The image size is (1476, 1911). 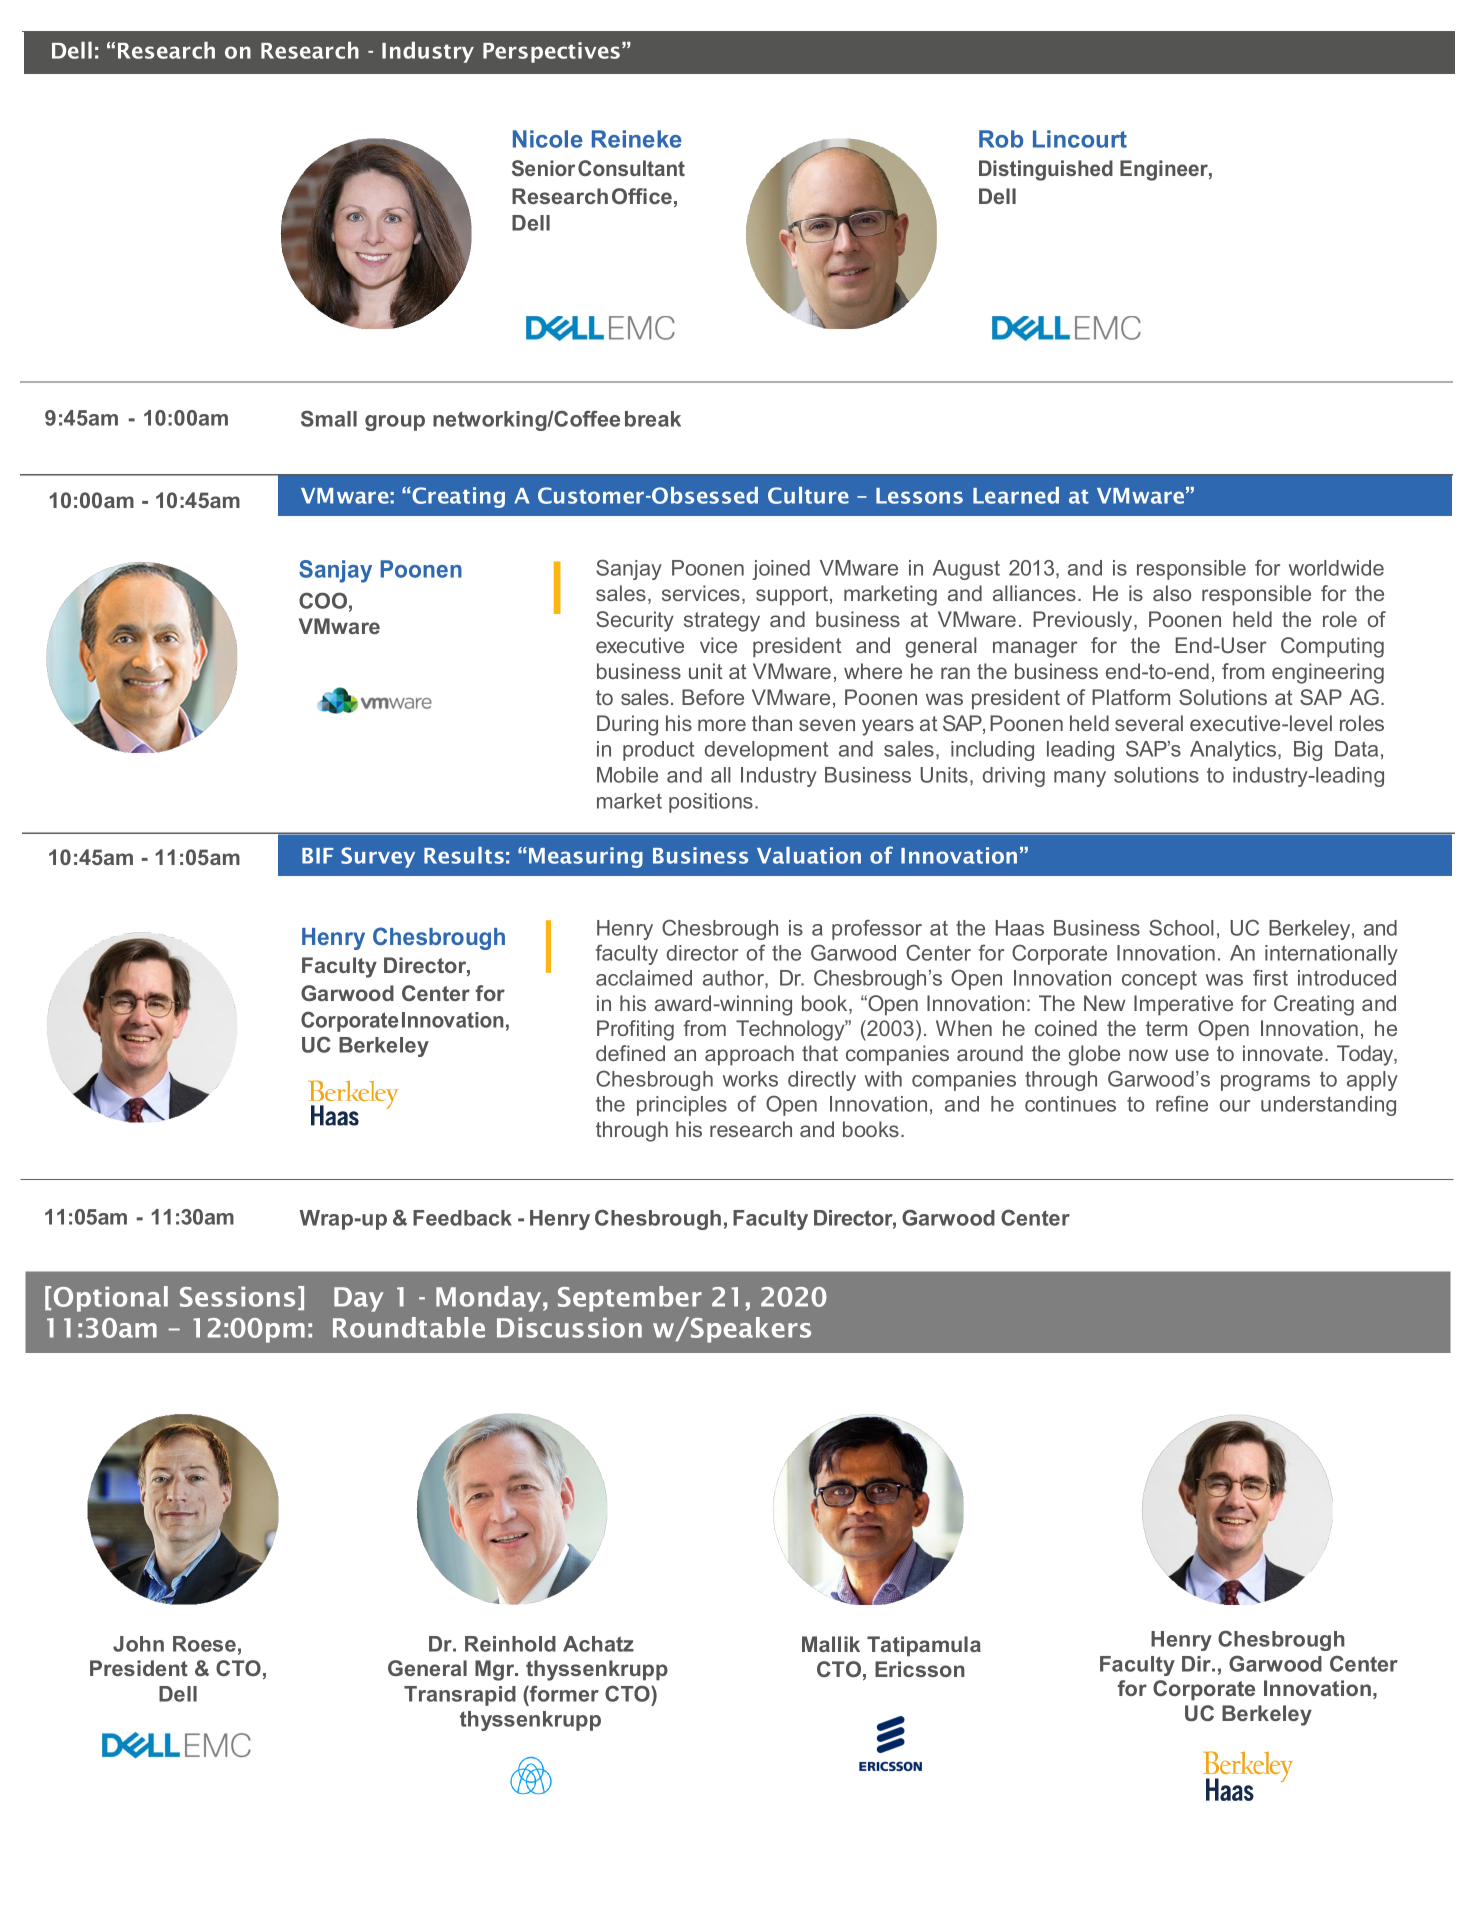 What do you see at coordinates (630, 1299) in the screenshot?
I see `September` at bounding box center [630, 1299].
